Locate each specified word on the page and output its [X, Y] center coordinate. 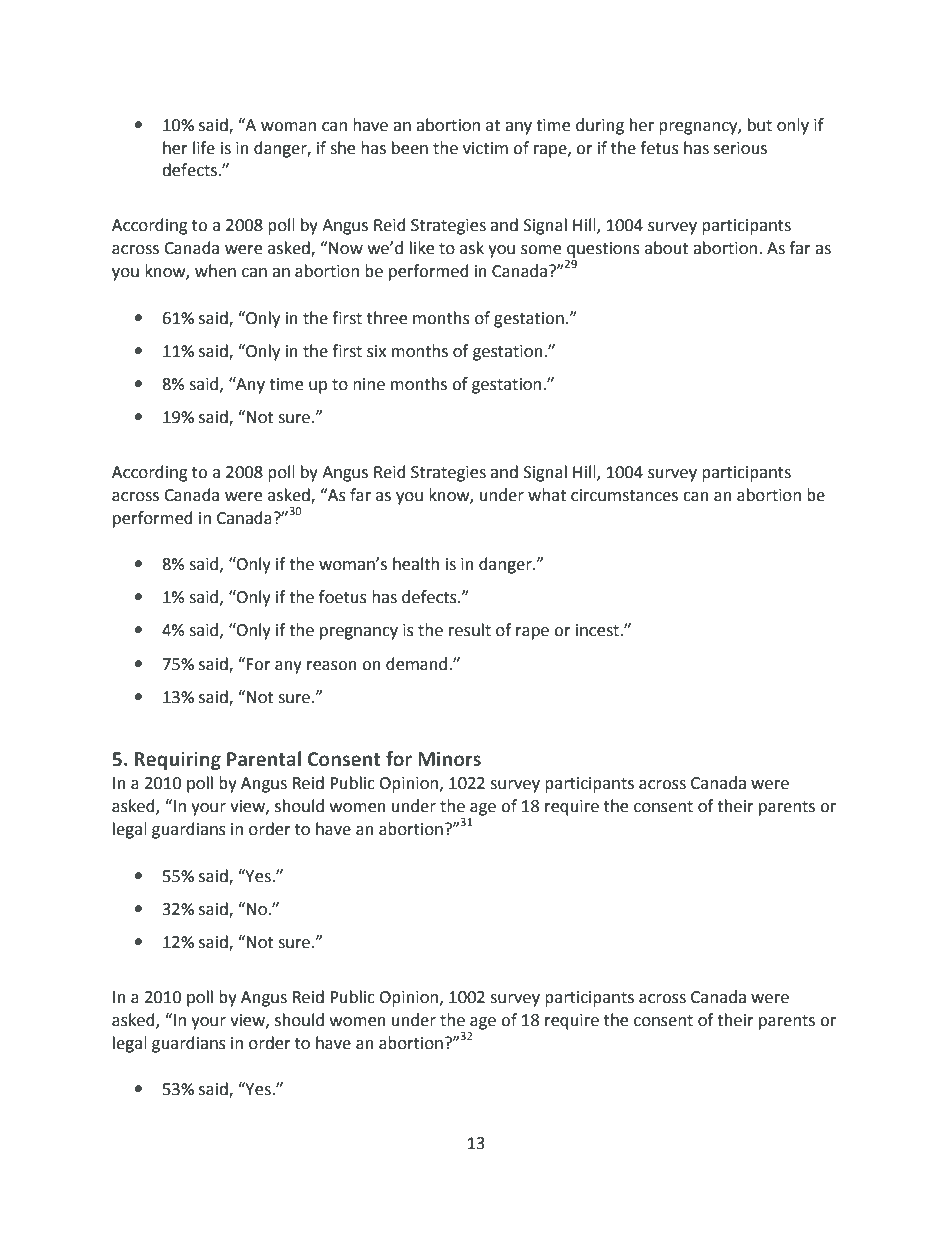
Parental [264, 759]
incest [598, 630]
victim [485, 148]
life [204, 148]
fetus [659, 148]
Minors [449, 759]
